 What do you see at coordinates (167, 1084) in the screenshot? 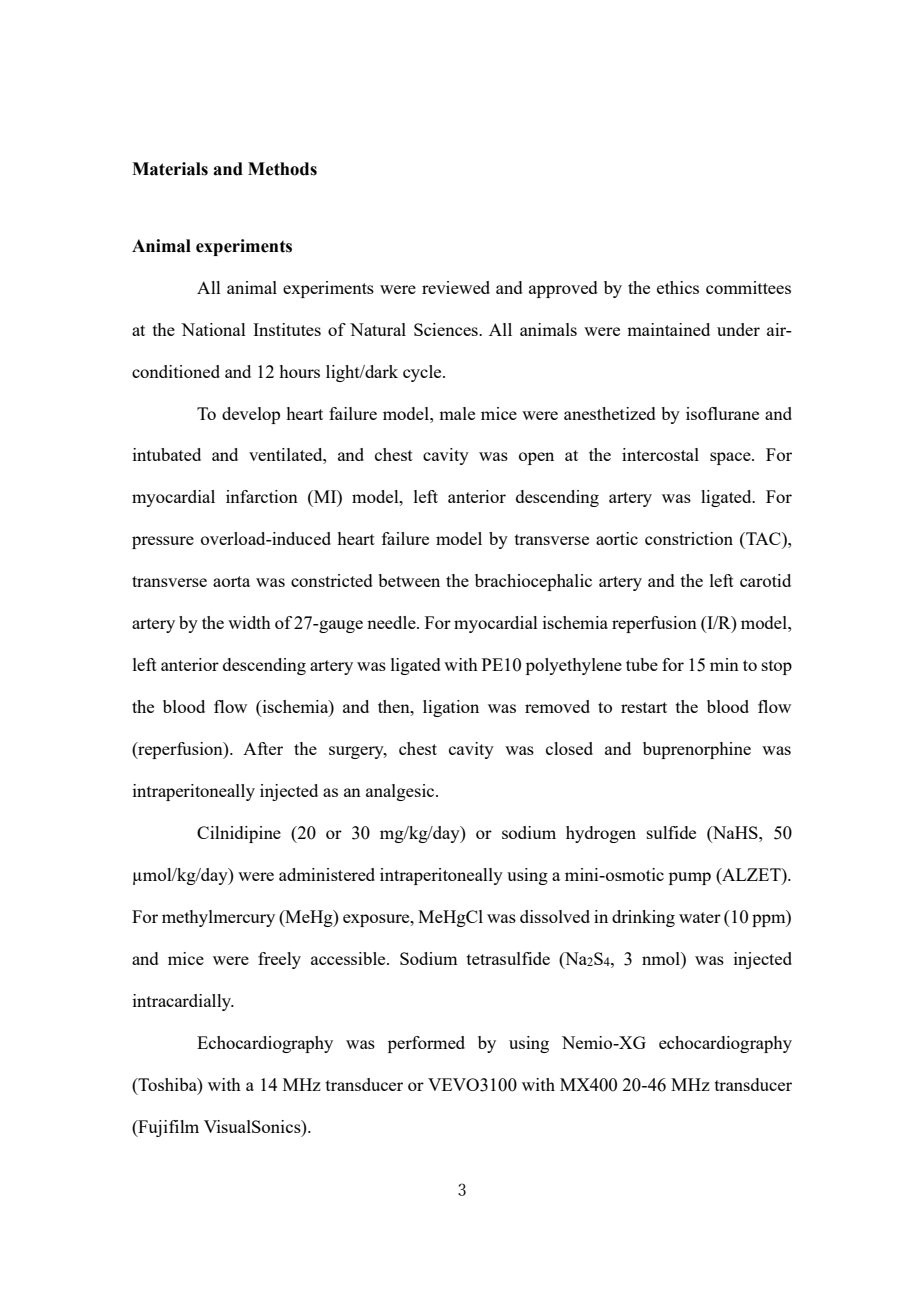
I see `Toshiba` at bounding box center [167, 1084].
